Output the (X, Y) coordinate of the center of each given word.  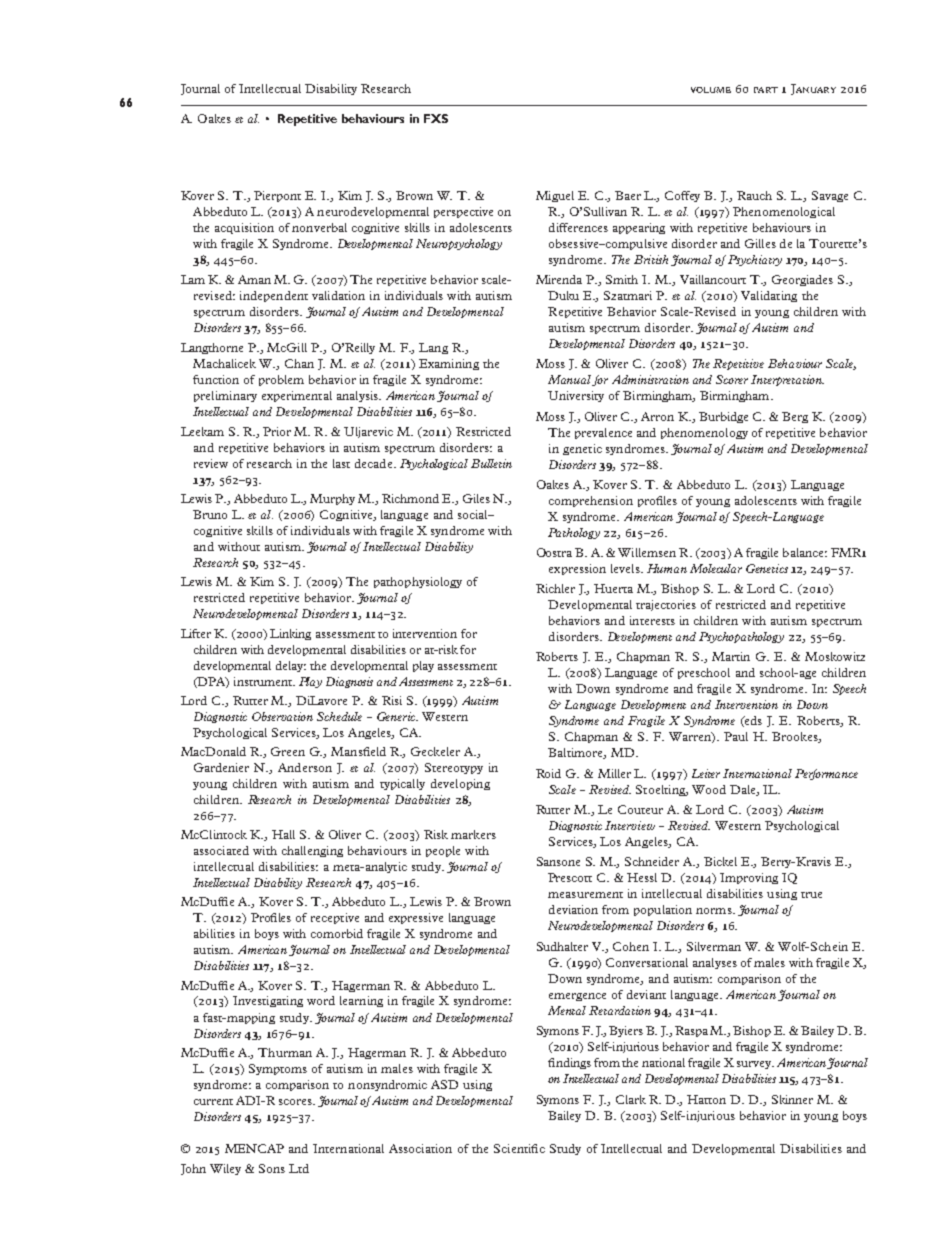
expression (577, 569)
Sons (272, 1168)
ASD (444, 1084)
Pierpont (277, 196)
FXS (436, 118)
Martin (731, 656)
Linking (290, 634)
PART (766, 90)
